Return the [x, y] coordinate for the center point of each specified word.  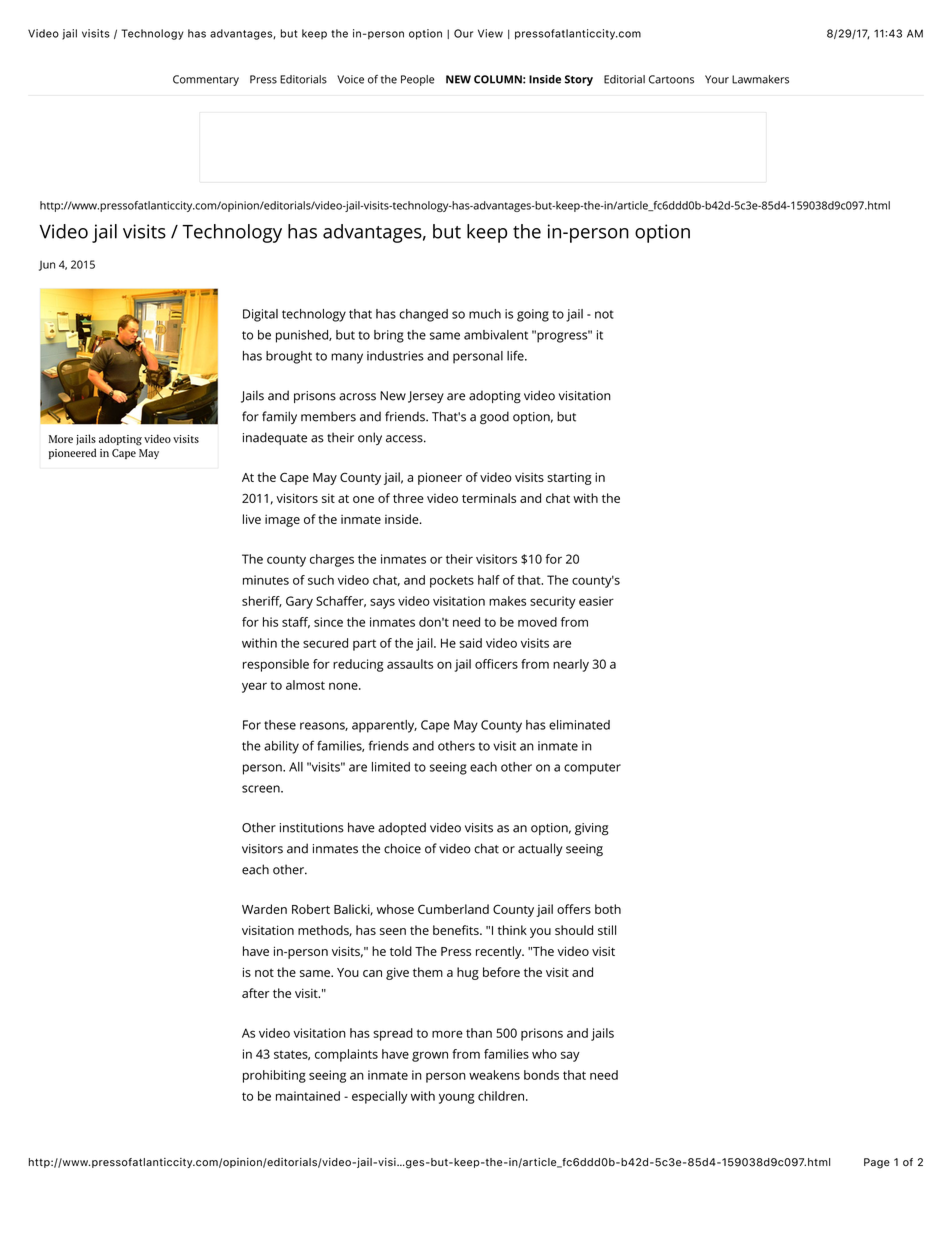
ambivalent [496, 335]
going [533, 315]
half [489, 580]
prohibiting [274, 1076]
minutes [266, 580]
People [418, 80]
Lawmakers [760, 79]
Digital [260, 315]
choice [402, 848]
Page [877, 1163]
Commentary [206, 80]
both [608, 909]
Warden [264, 909]
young [457, 1098]
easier [596, 601]
